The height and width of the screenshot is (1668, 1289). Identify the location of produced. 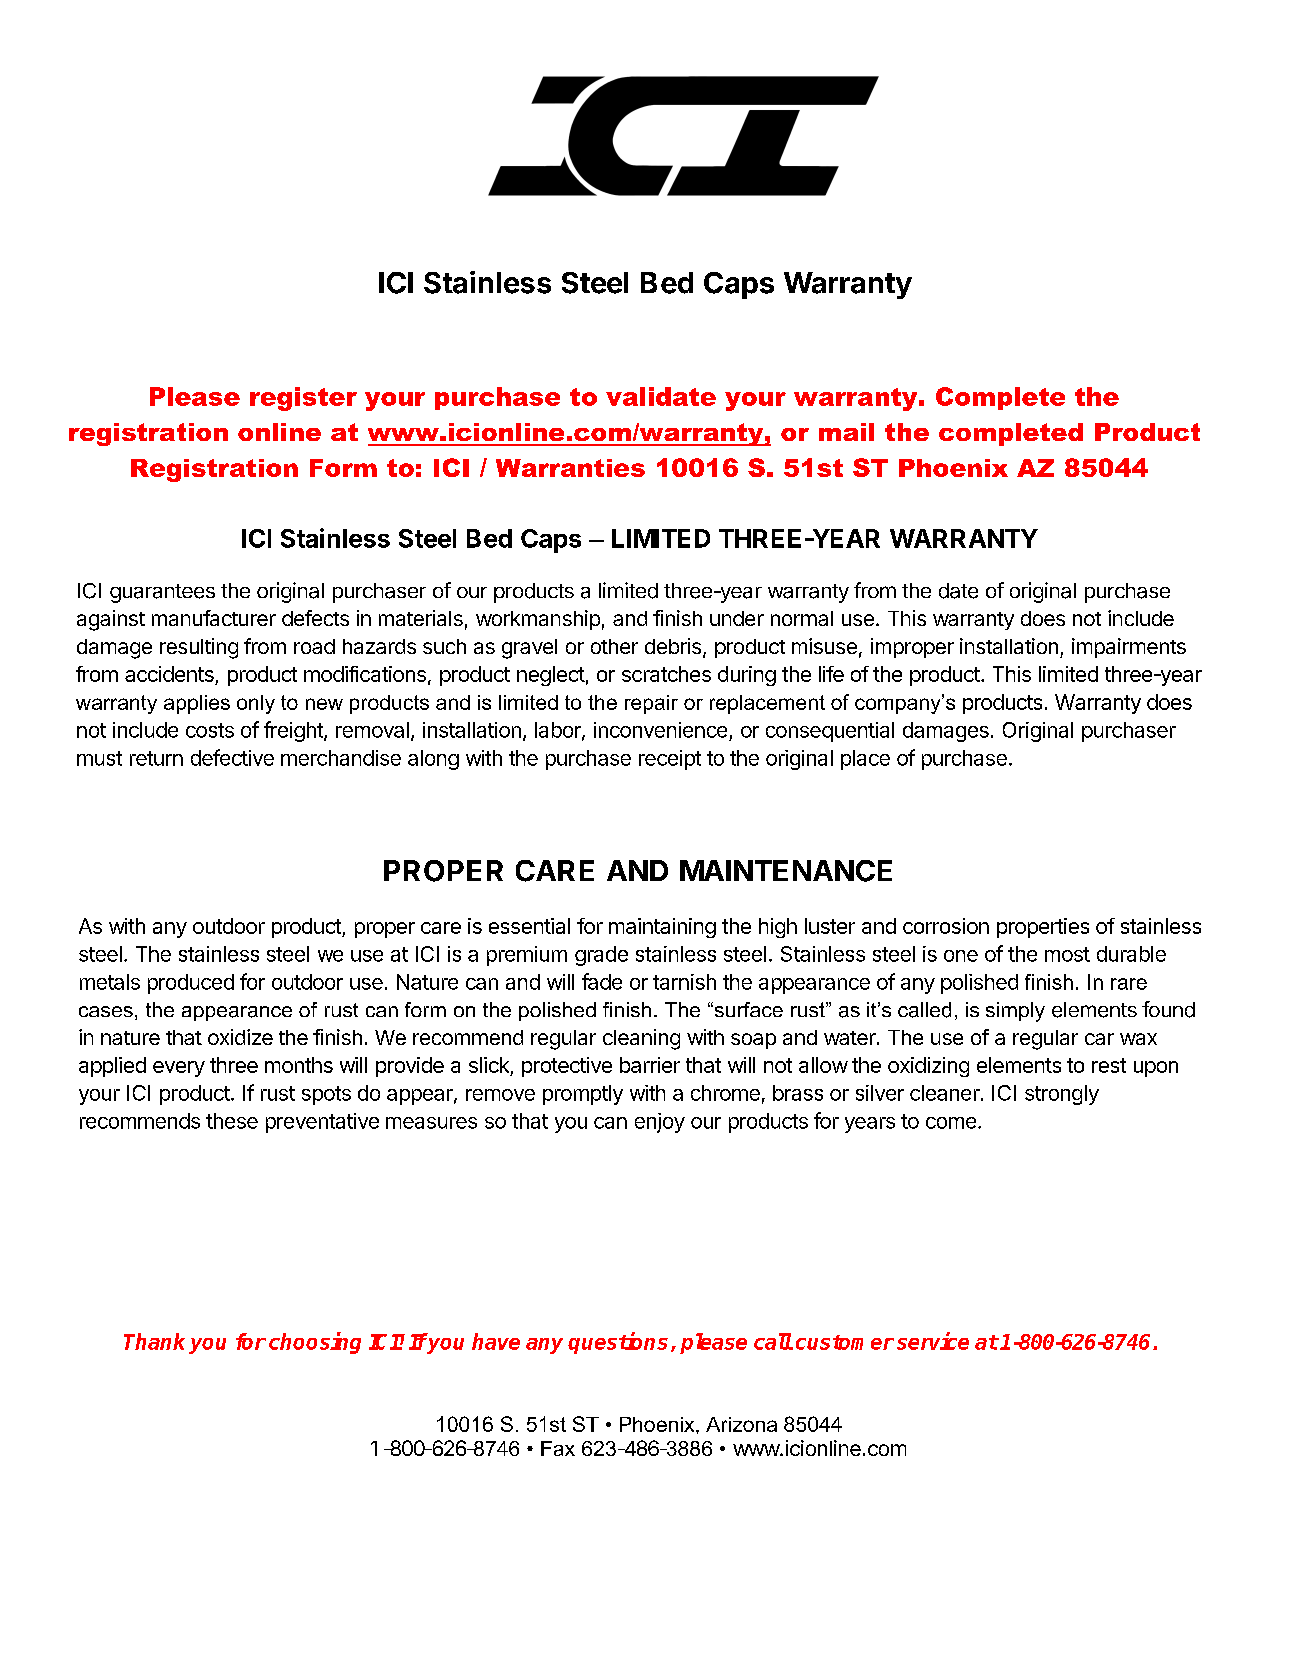
(191, 984).
